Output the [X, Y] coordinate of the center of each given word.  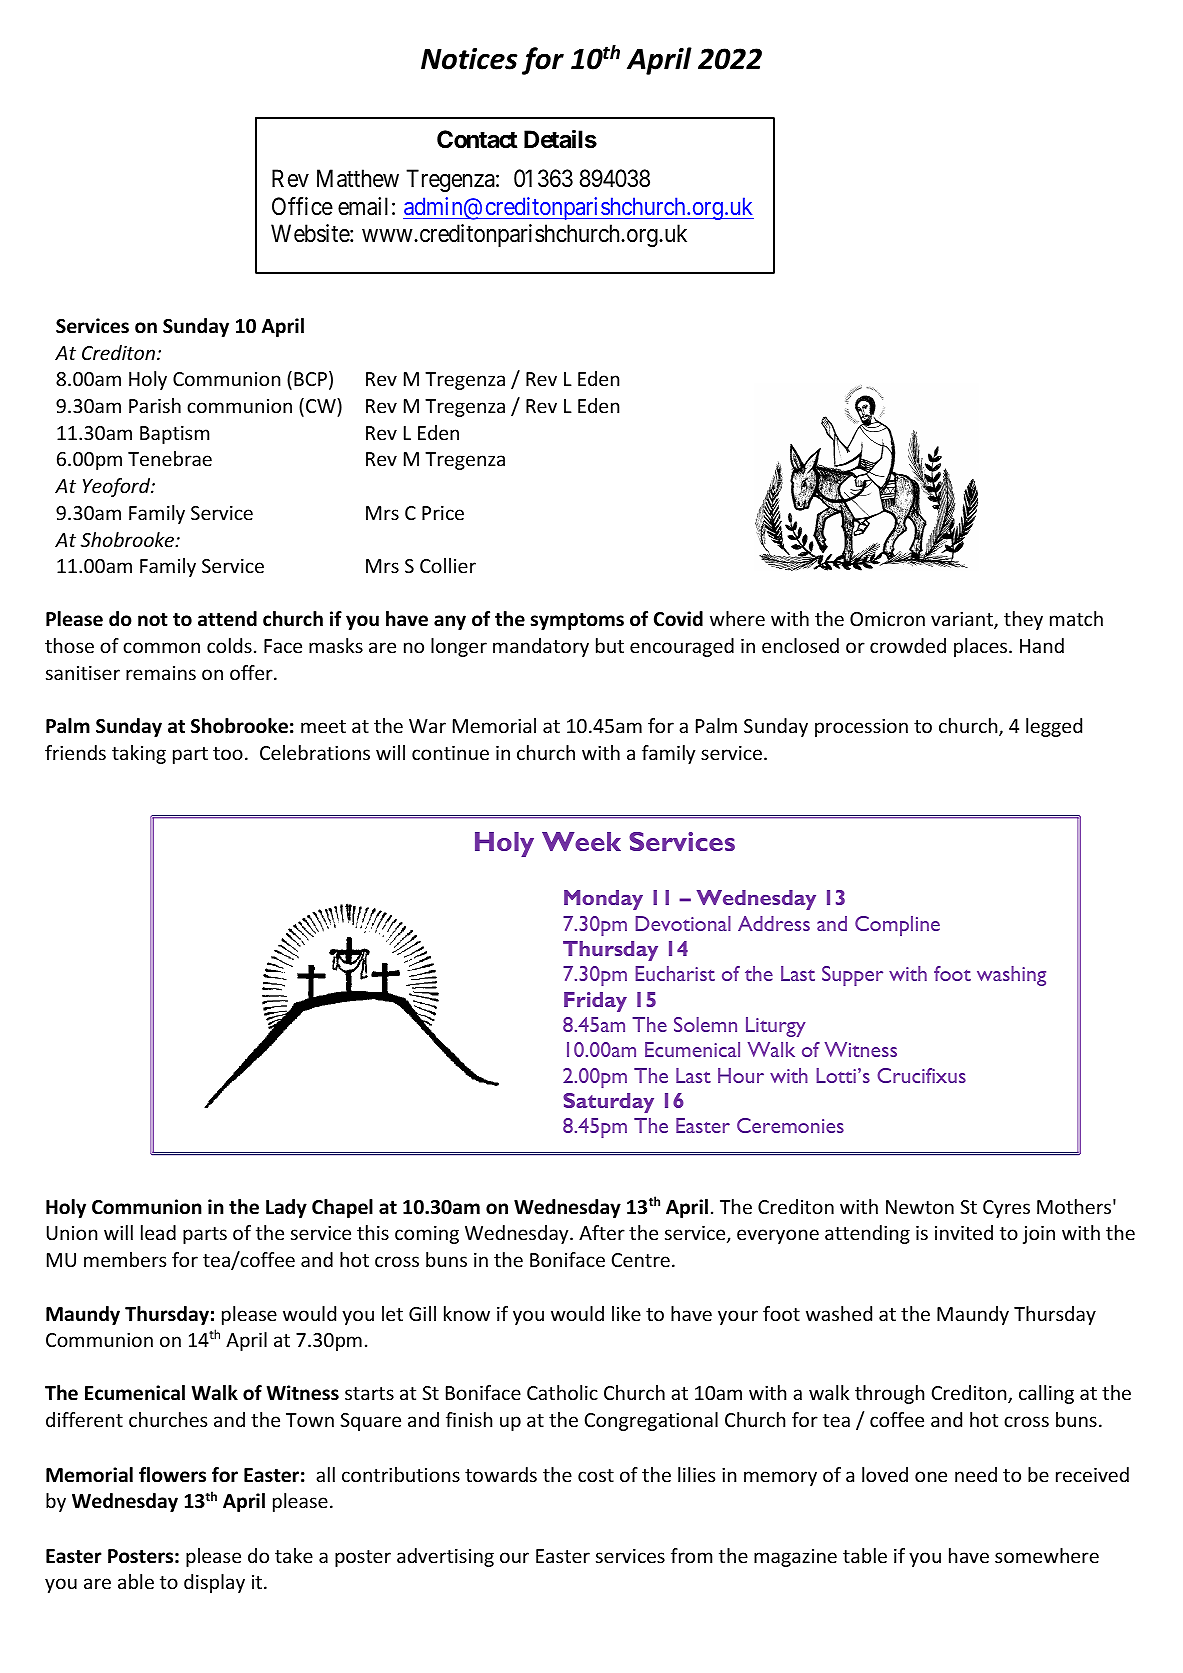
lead [158, 1232]
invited [964, 1232]
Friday [595, 1002]
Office [302, 206]
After [602, 1232]
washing [1011, 976]
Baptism [174, 435]
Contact [477, 139]
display [214, 1583]
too [228, 753]
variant [963, 620]
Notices [469, 59]
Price [443, 513]
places [980, 647]
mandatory [541, 647]
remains [161, 673]
